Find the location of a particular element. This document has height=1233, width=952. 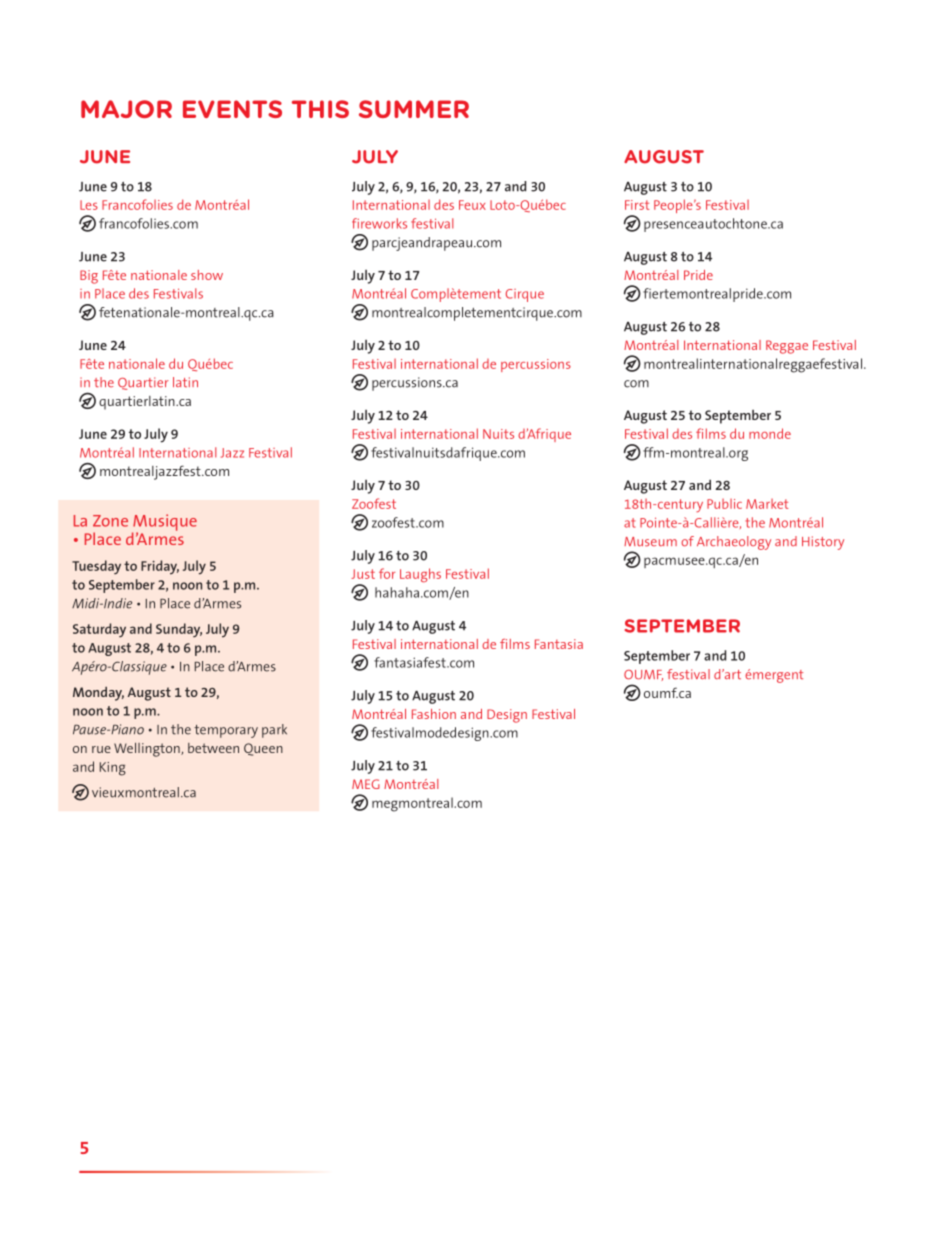

Zone is located at coordinates (110, 521).
